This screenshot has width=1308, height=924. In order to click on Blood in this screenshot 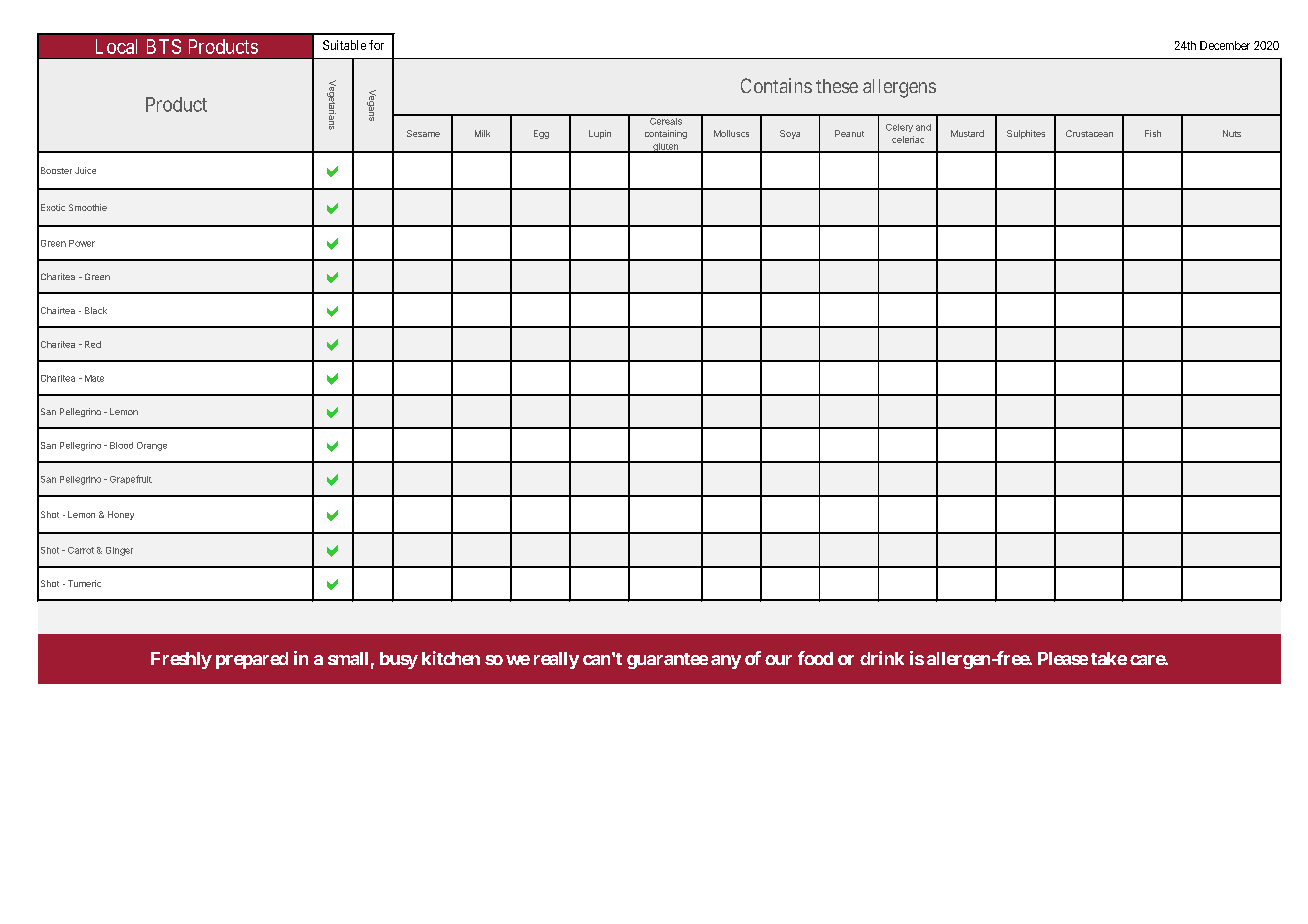, I will do `click(121, 445)`.
